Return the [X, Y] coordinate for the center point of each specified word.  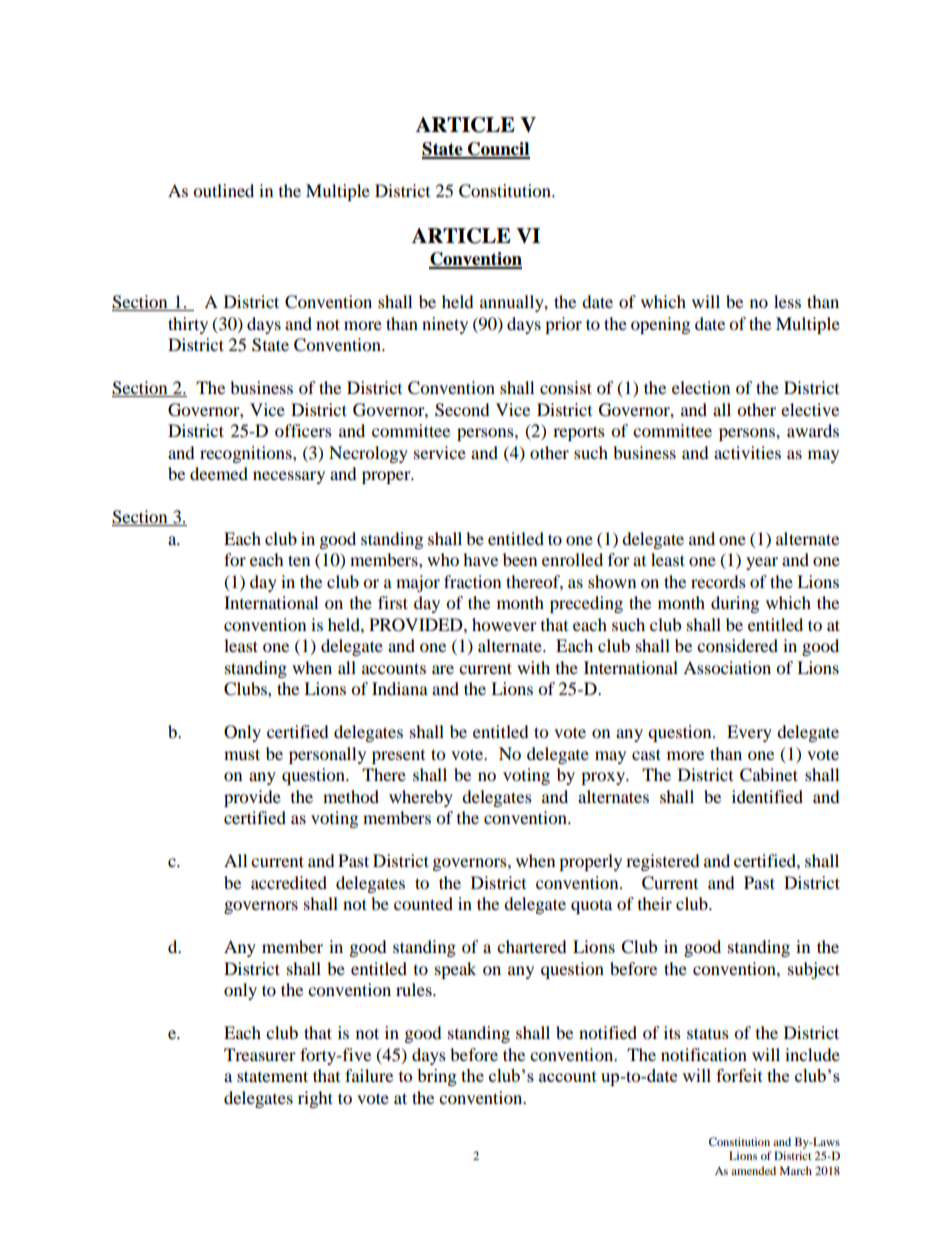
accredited [289, 882]
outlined [223, 190]
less [787, 301]
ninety [445, 325]
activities [747, 452]
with [533, 667]
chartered [532, 946]
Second [462, 410]
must [242, 754]
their [655, 903]
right [315, 1099]
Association [727, 667]
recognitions [247, 454]
